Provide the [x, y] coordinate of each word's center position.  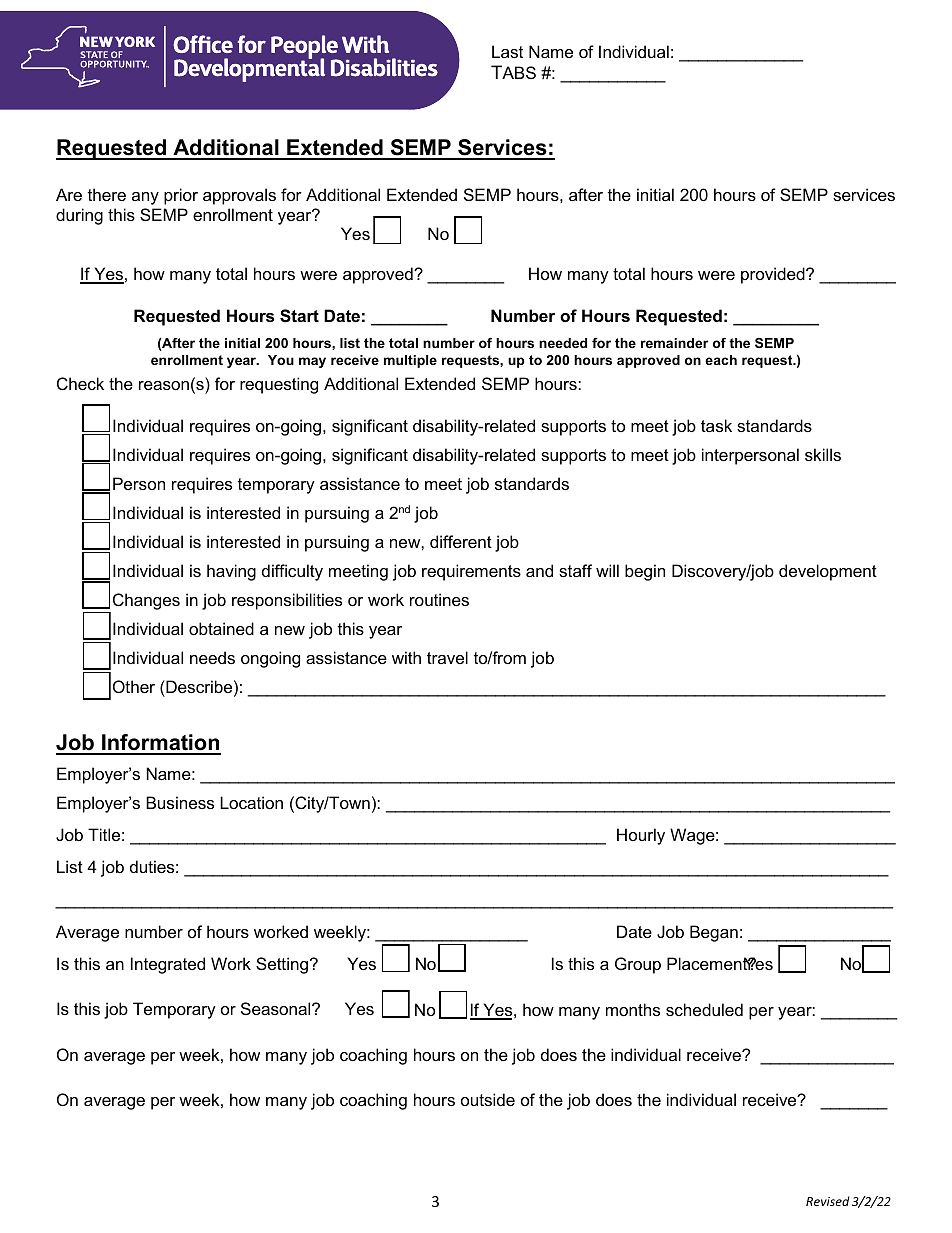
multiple [410, 361]
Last [507, 51]
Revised [828, 1201]
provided [774, 275]
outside [488, 1099]
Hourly [641, 836]
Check [80, 383]
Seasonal [277, 1008]
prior [181, 196]
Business [180, 802]
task [716, 425]
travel [447, 657]
